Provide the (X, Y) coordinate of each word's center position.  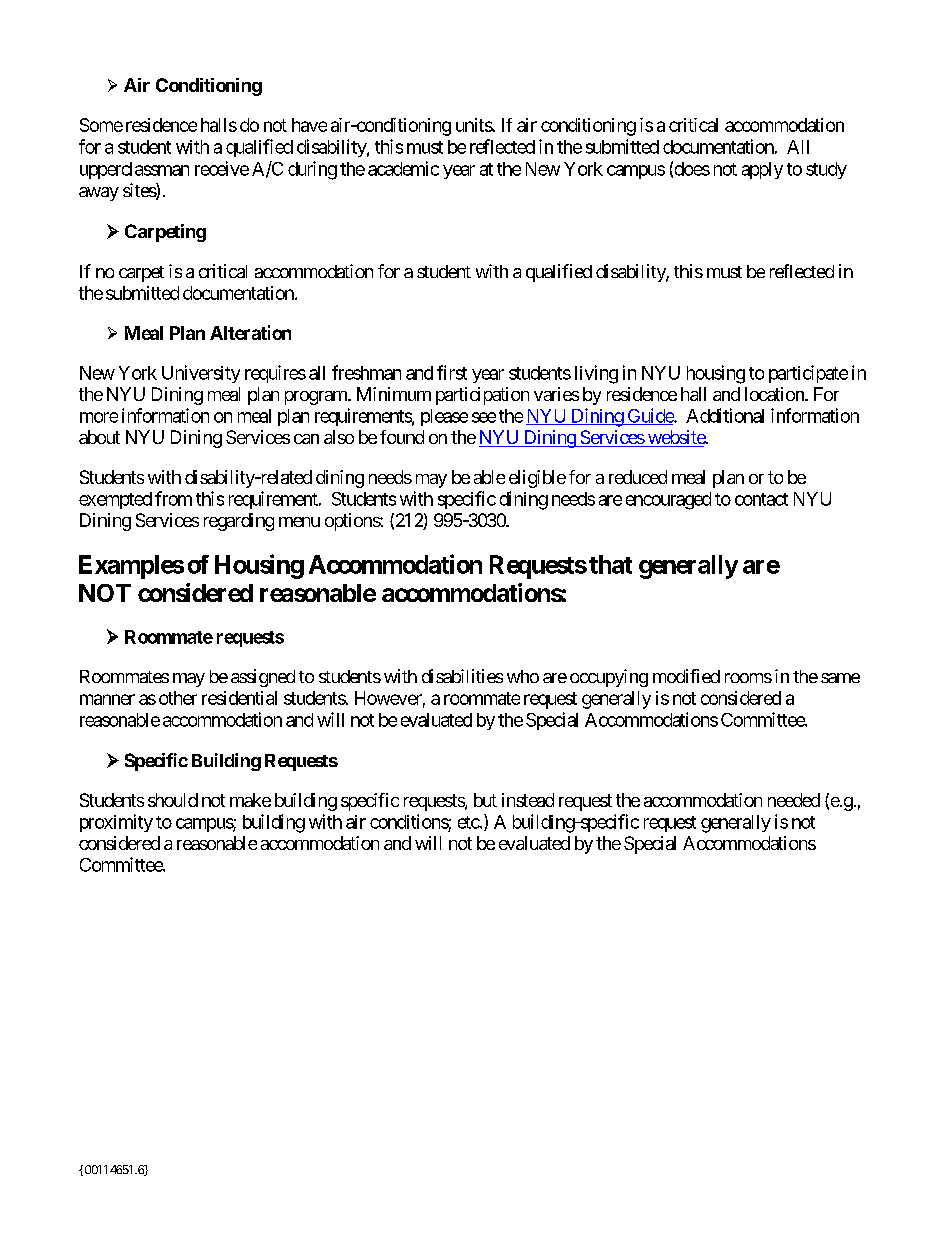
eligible (537, 479)
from (173, 498)
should (173, 800)
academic (403, 168)
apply (762, 170)
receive (222, 168)
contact (761, 499)
